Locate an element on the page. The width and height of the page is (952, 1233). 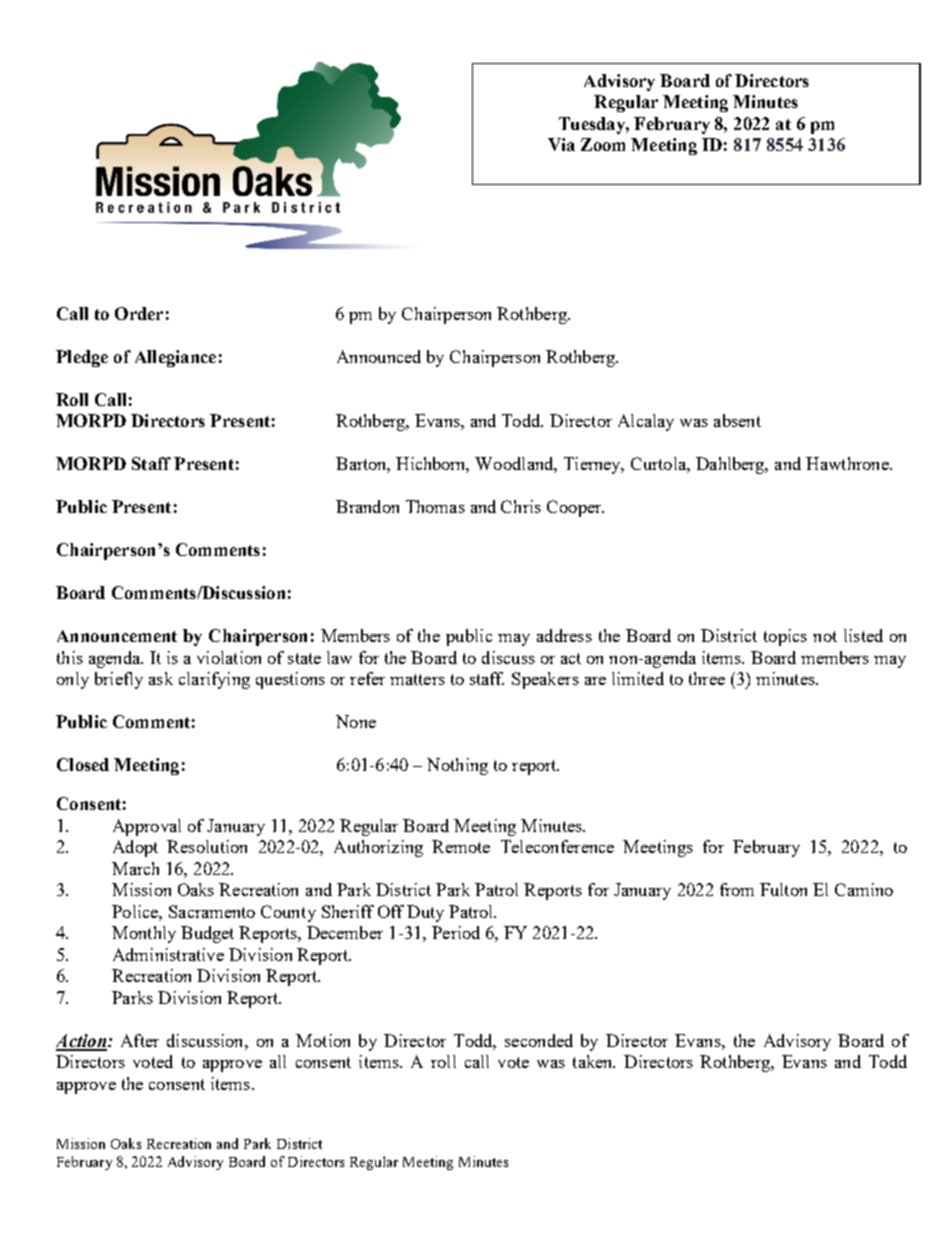
Approval is located at coordinates (147, 827).
